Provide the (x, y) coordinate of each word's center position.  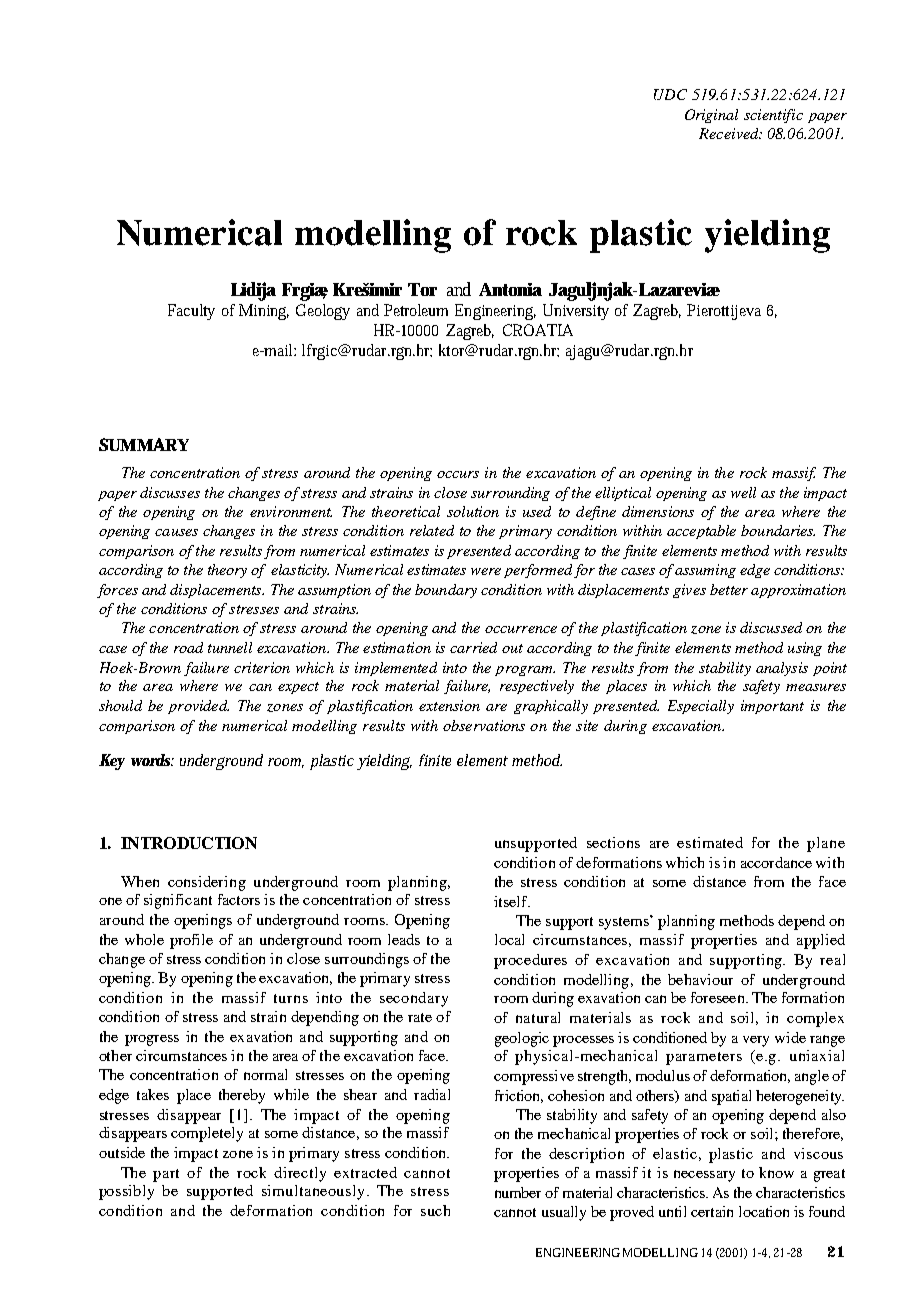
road (188, 647)
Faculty (191, 312)
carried (473, 647)
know (776, 1172)
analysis (782, 669)
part (166, 1175)
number (518, 1192)
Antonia (510, 289)
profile (191, 941)
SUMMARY (144, 444)
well (743, 492)
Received (730, 133)
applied (821, 941)
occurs (458, 474)
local (509, 939)
